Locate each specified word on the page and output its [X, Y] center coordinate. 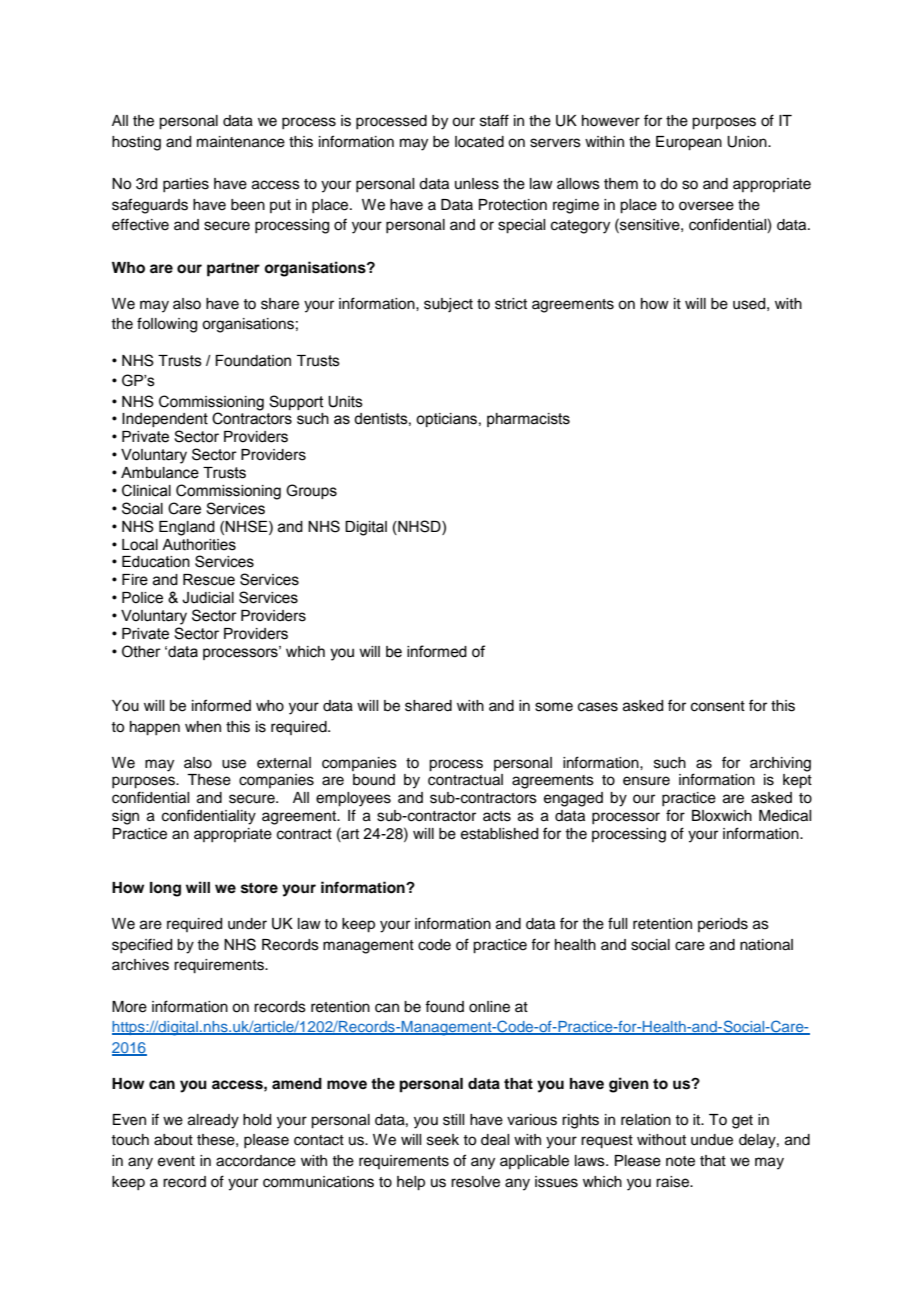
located [479, 142]
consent [718, 706]
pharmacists [528, 420]
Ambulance [160, 473]
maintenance [241, 142]
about [173, 1140]
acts [497, 816]
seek [443, 1140]
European [689, 143]
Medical [785, 816]
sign [125, 817]
